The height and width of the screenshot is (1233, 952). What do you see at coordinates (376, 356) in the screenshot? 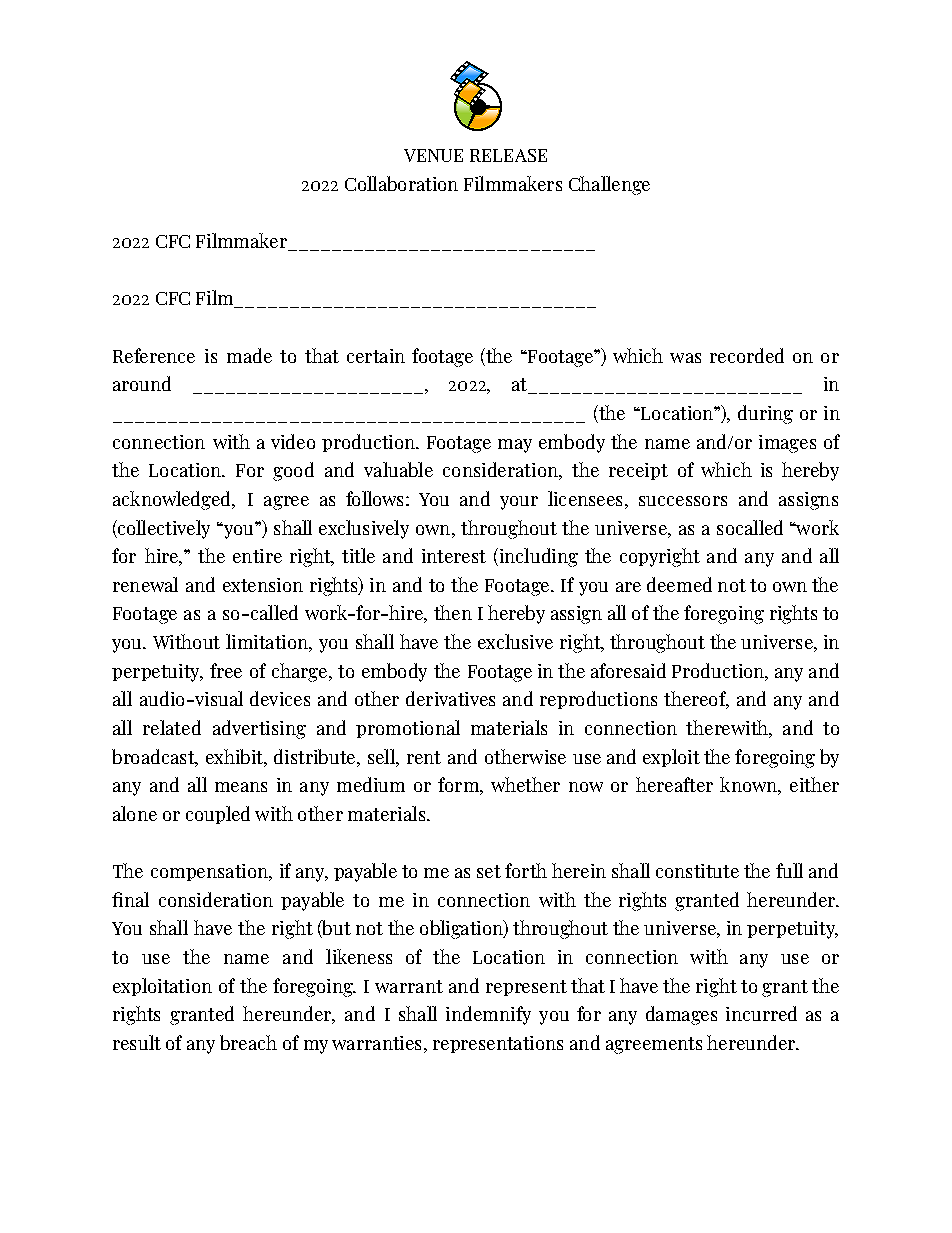
I see `certain` at bounding box center [376, 356].
